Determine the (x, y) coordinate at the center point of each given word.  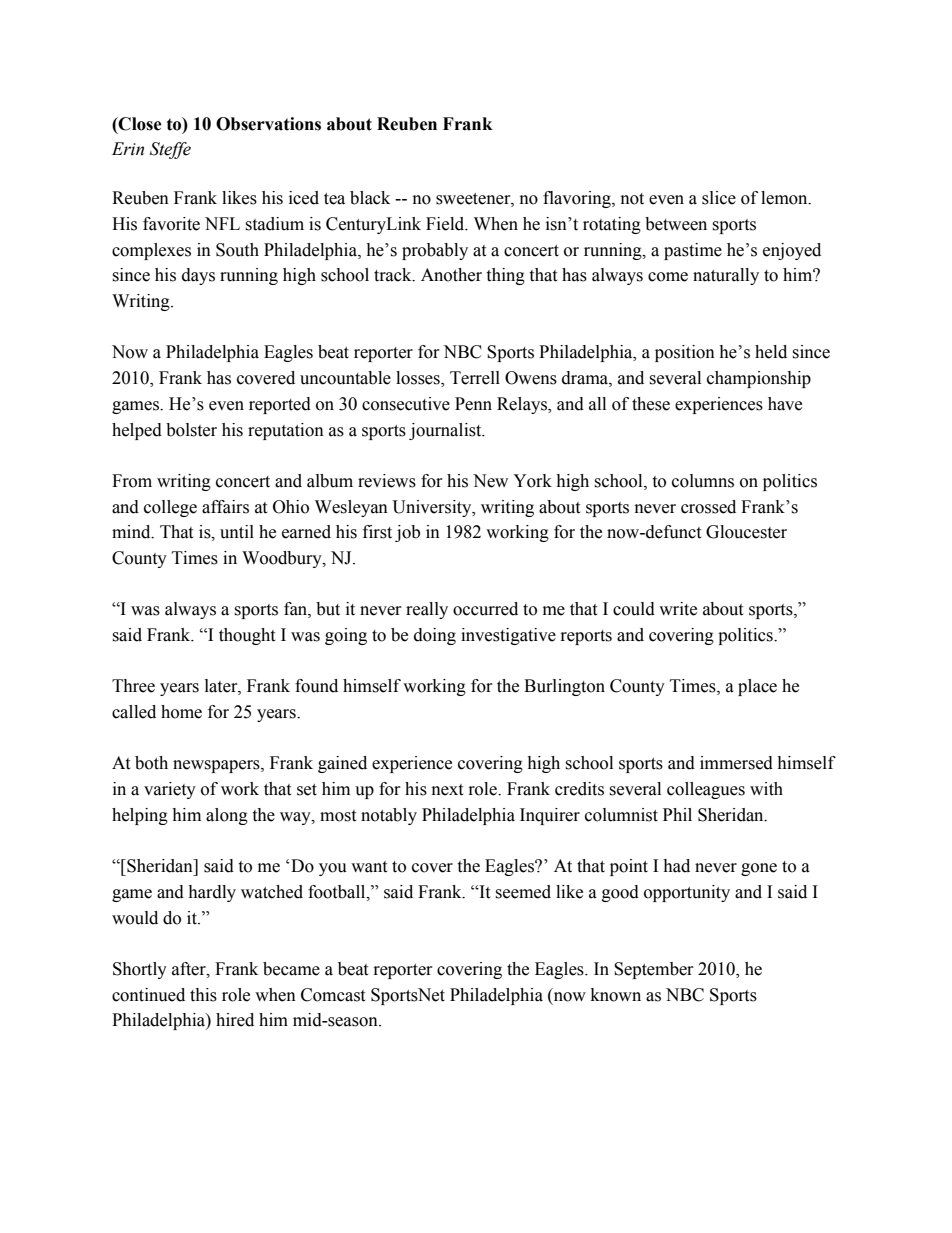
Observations (268, 124)
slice (719, 198)
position (685, 353)
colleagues (706, 790)
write (678, 609)
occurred (485, 609)
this (203, 995)
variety (170, 790)
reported (280, 405)
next (447, 790)
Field (446, 224)
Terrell (475, 378)
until (237, 532)
